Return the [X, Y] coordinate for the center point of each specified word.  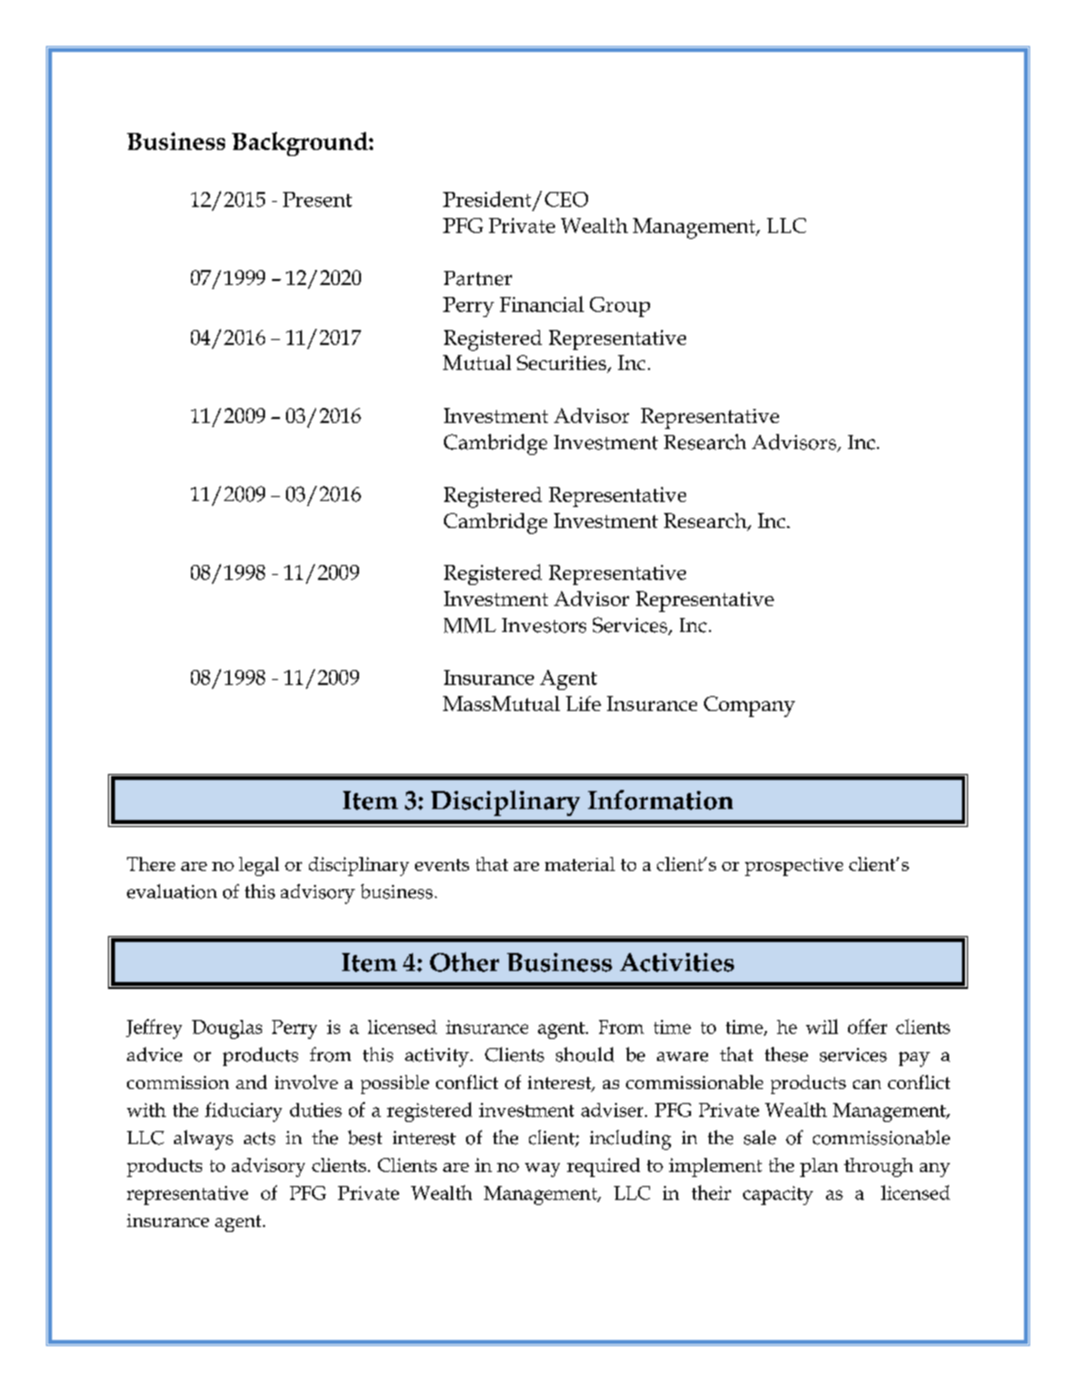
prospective [794, 867]
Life [583, 703]
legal [259, 866]
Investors [544, 625]
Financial [542, 304]
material [580, 864]
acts [259, 1138]
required [603, 1167]
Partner [478, 278]
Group [620, 307]
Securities [563, 364]
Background [301, 144]
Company [749, 706]
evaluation [172, 891]
